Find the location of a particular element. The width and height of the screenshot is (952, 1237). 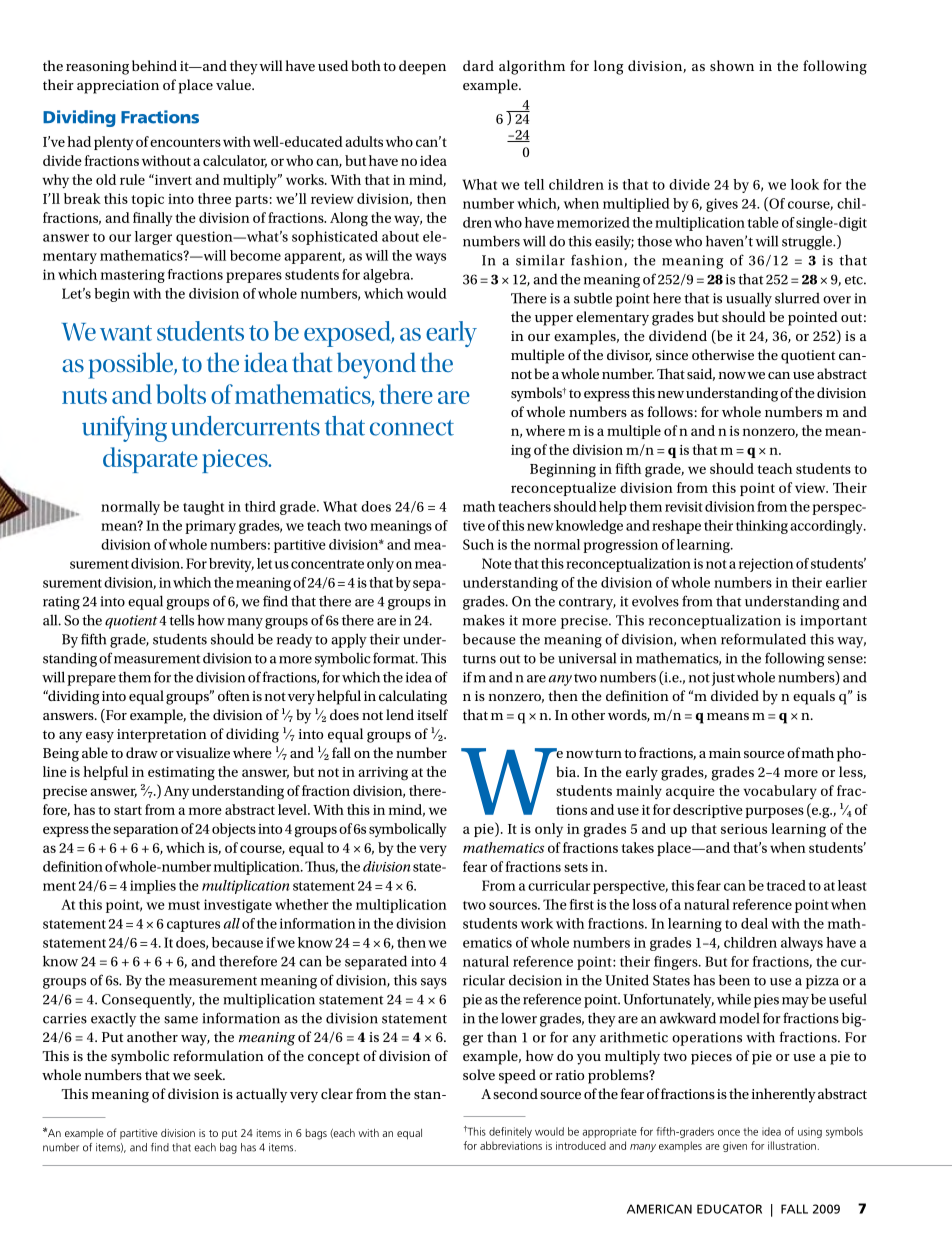

makes is located at coordinates (484, 620).
